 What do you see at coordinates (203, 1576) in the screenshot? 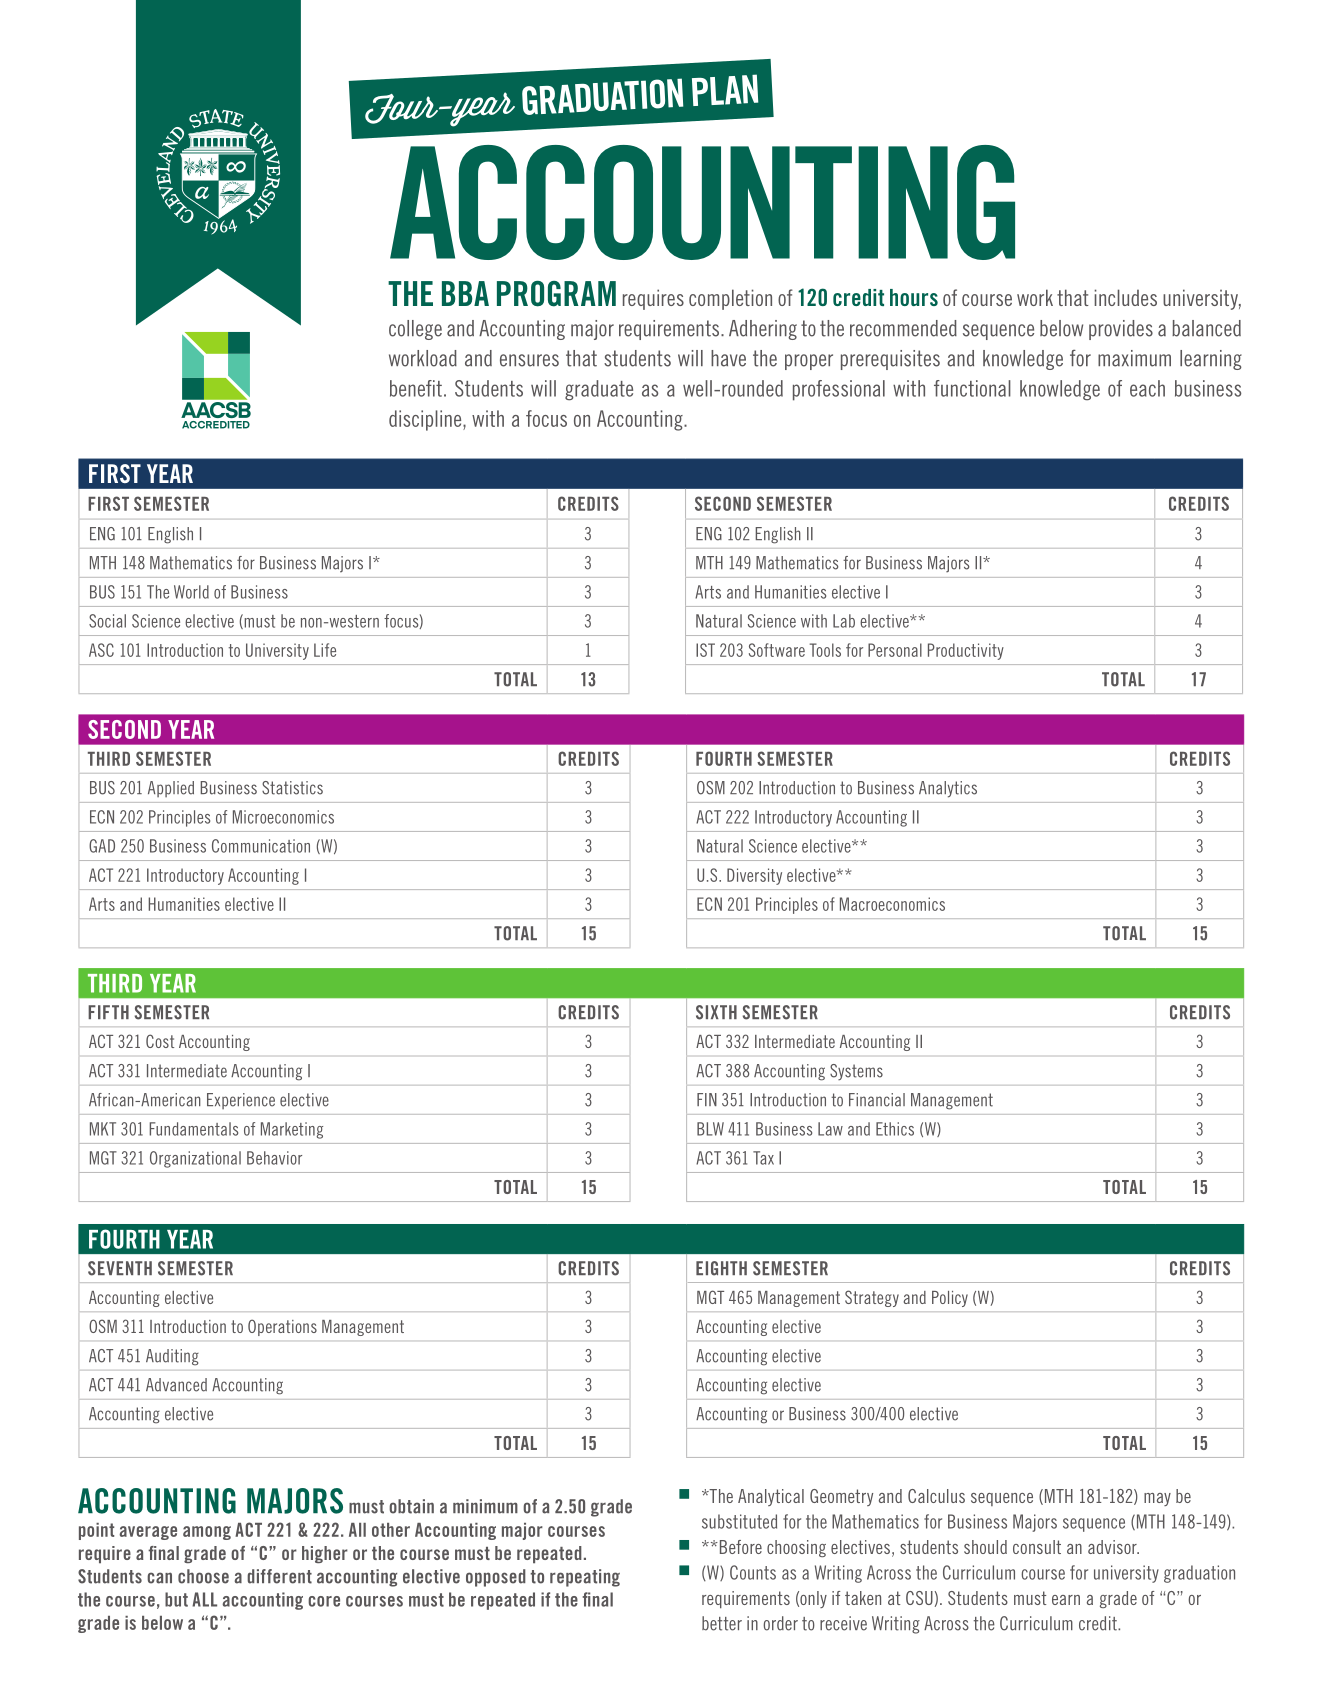
I see `choose` at bounding box center [203, 1576].
